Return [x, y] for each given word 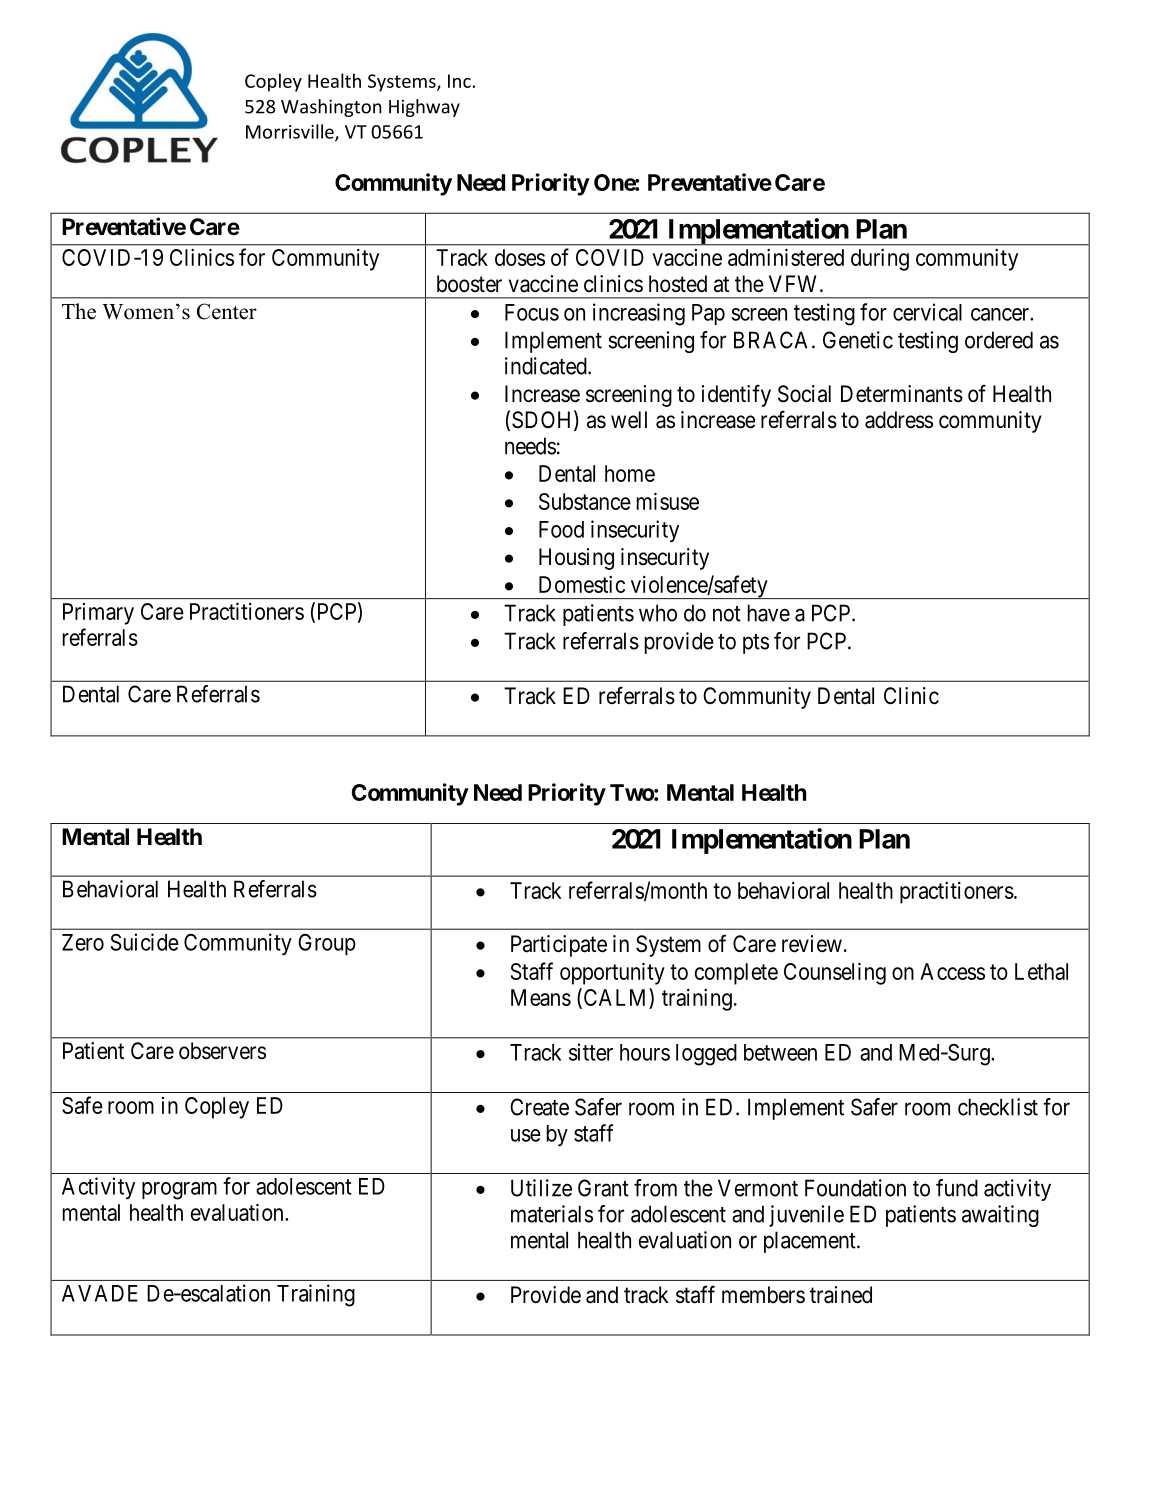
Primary [98, 614]
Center [227, 311]
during [880, 260]
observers [222, 1051]
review [812, 944]
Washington [331, 108]
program [179, 1191]
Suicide [144, 942]
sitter [591, 1052]
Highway [424, 108]
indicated [547, 366]
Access [952, 971]
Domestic [582, 584]
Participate [559, 946]
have [769, 613]
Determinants [902, 394]
